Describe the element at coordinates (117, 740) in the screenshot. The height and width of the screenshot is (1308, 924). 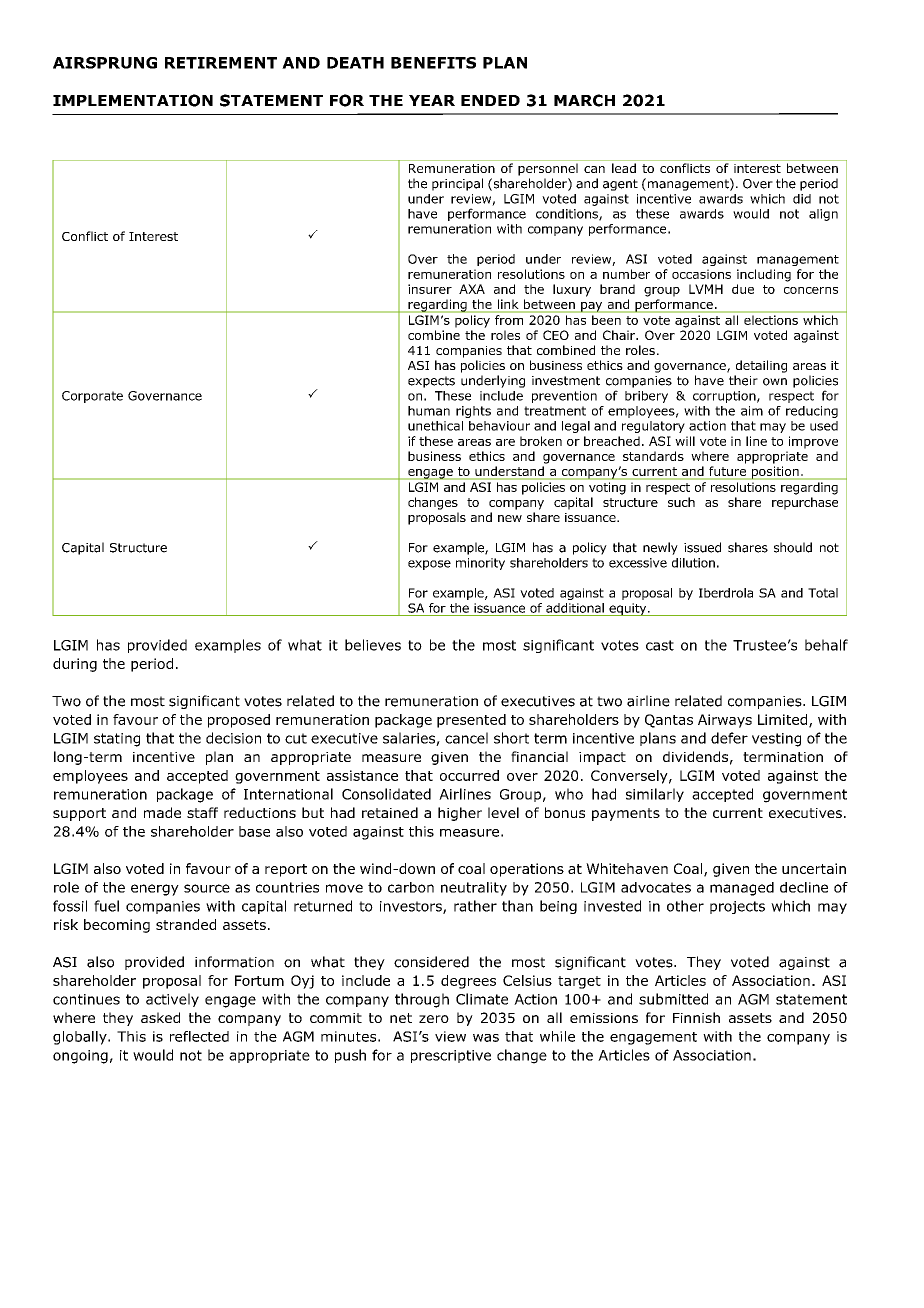
I see `stating` at that location.
